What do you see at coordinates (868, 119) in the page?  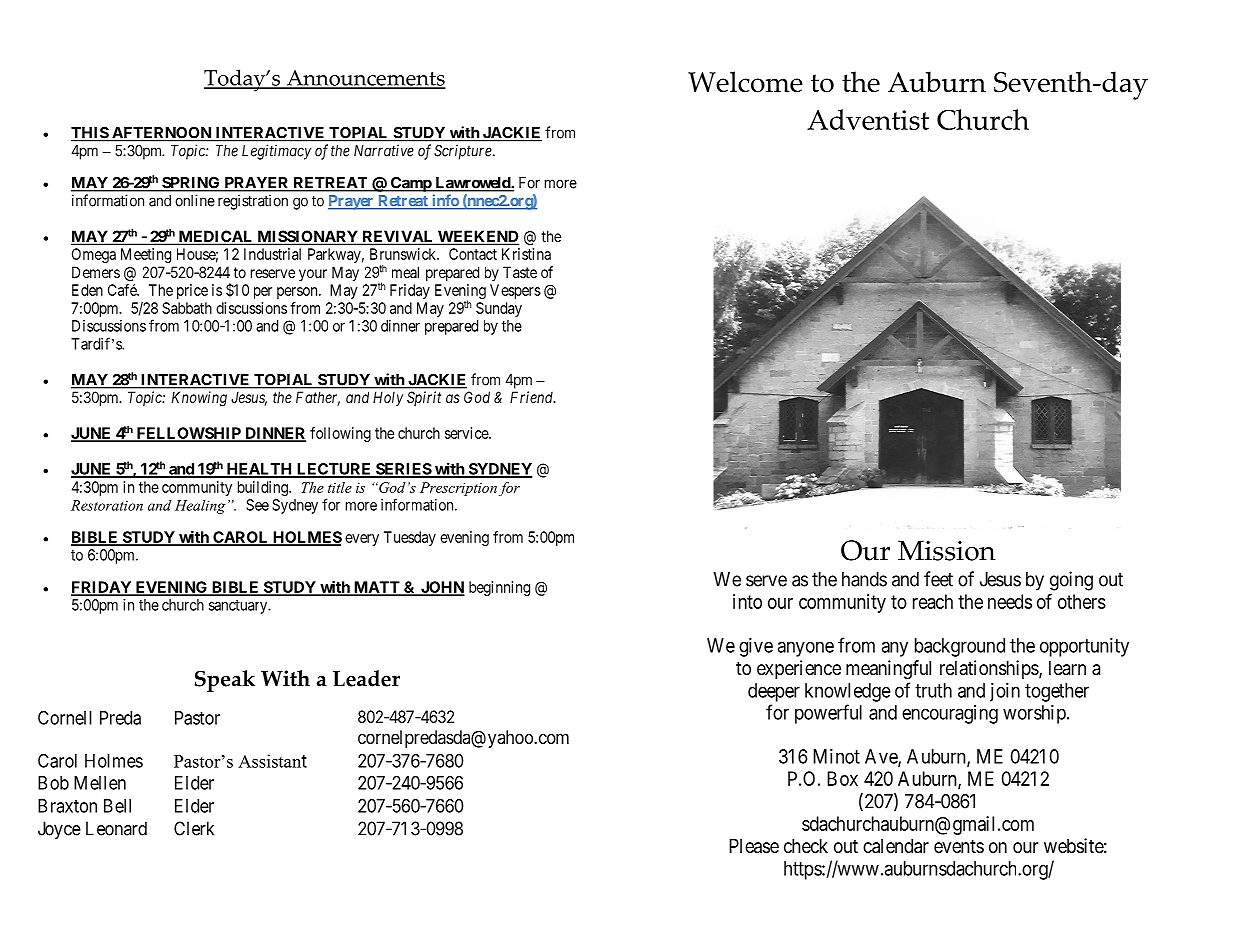 I see `Adventist` at bounding box center [868, 119].
